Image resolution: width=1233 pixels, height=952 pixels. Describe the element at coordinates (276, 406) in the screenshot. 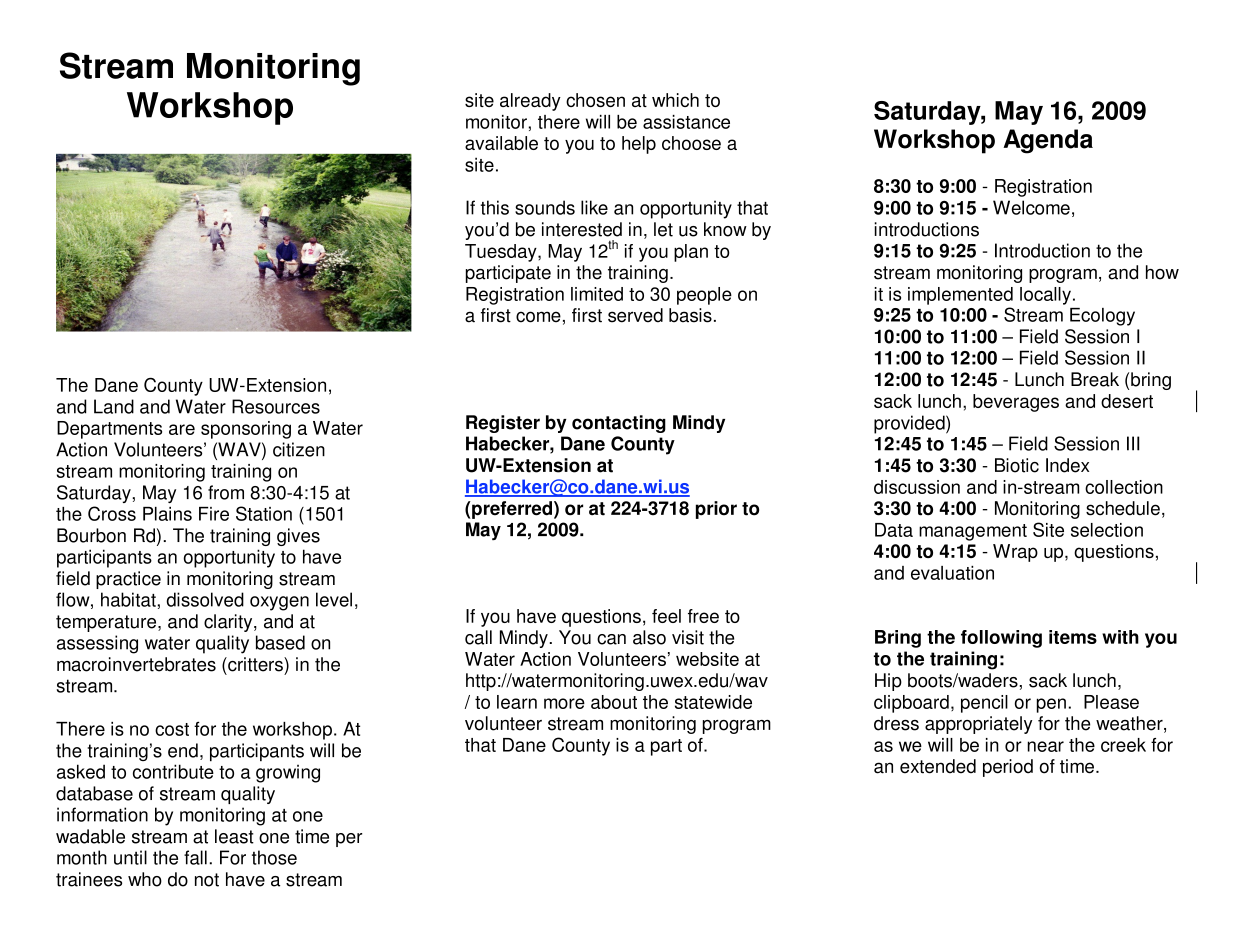

I see `Resources` at that location.
